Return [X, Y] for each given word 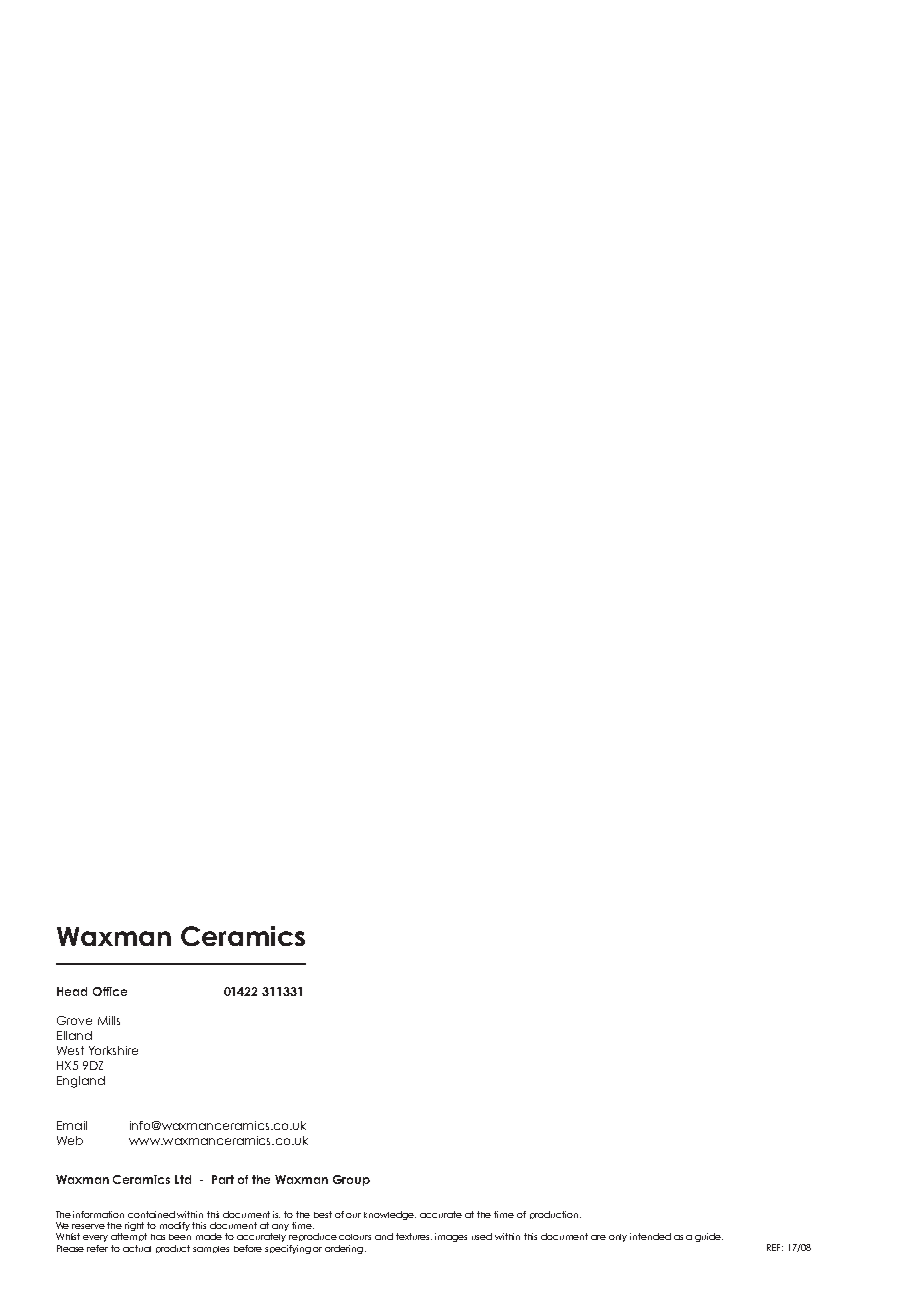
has [158, 1237]
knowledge [390, 1215]
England [81, 1082]
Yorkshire [113, 1050]
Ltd [183, 1179]
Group [351, 1180]
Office [110, 991]
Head [72, 991]
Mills [109, 1020]
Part [223, 1179]
